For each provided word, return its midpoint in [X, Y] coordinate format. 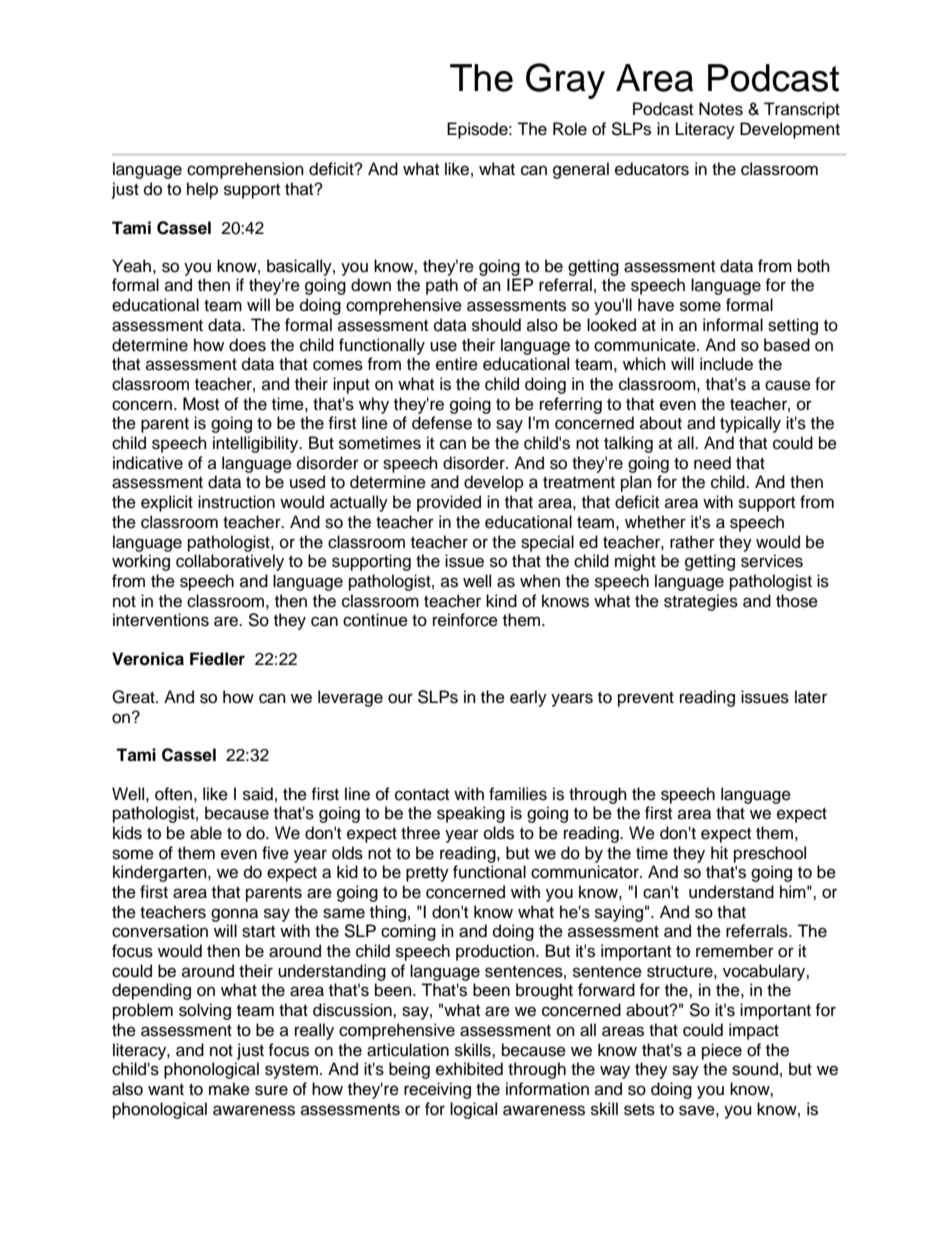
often [173, 794]
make [229, 1089]
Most [201, 404]
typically [750, 424]
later [811, 697]
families [518, 794]
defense [442, 423]
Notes [721, 109]
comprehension [245, 170]
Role [570, 129]
